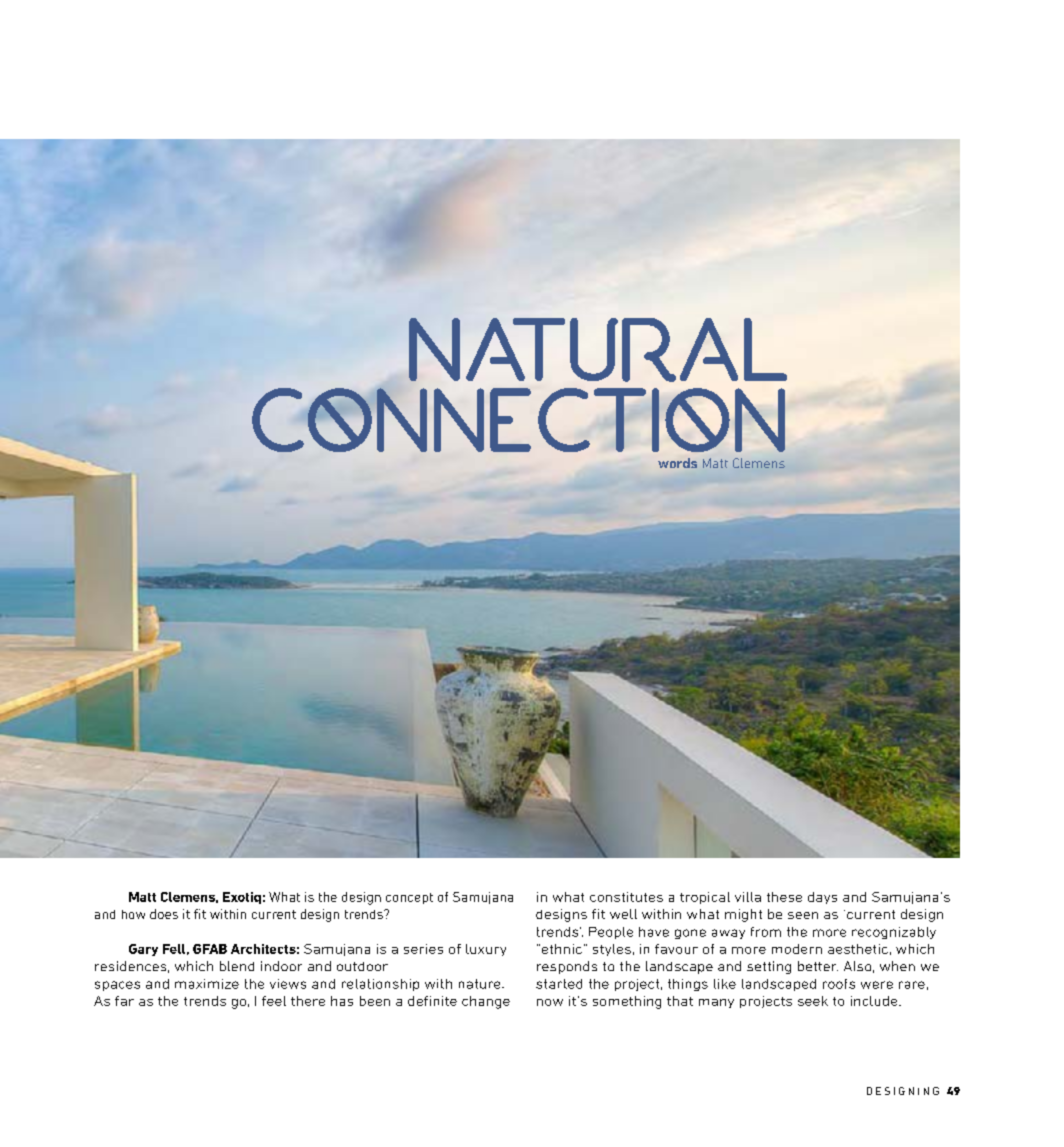  Describe the element at coordinates (409, 898) in the screenshot. I see `concept` at that location.
